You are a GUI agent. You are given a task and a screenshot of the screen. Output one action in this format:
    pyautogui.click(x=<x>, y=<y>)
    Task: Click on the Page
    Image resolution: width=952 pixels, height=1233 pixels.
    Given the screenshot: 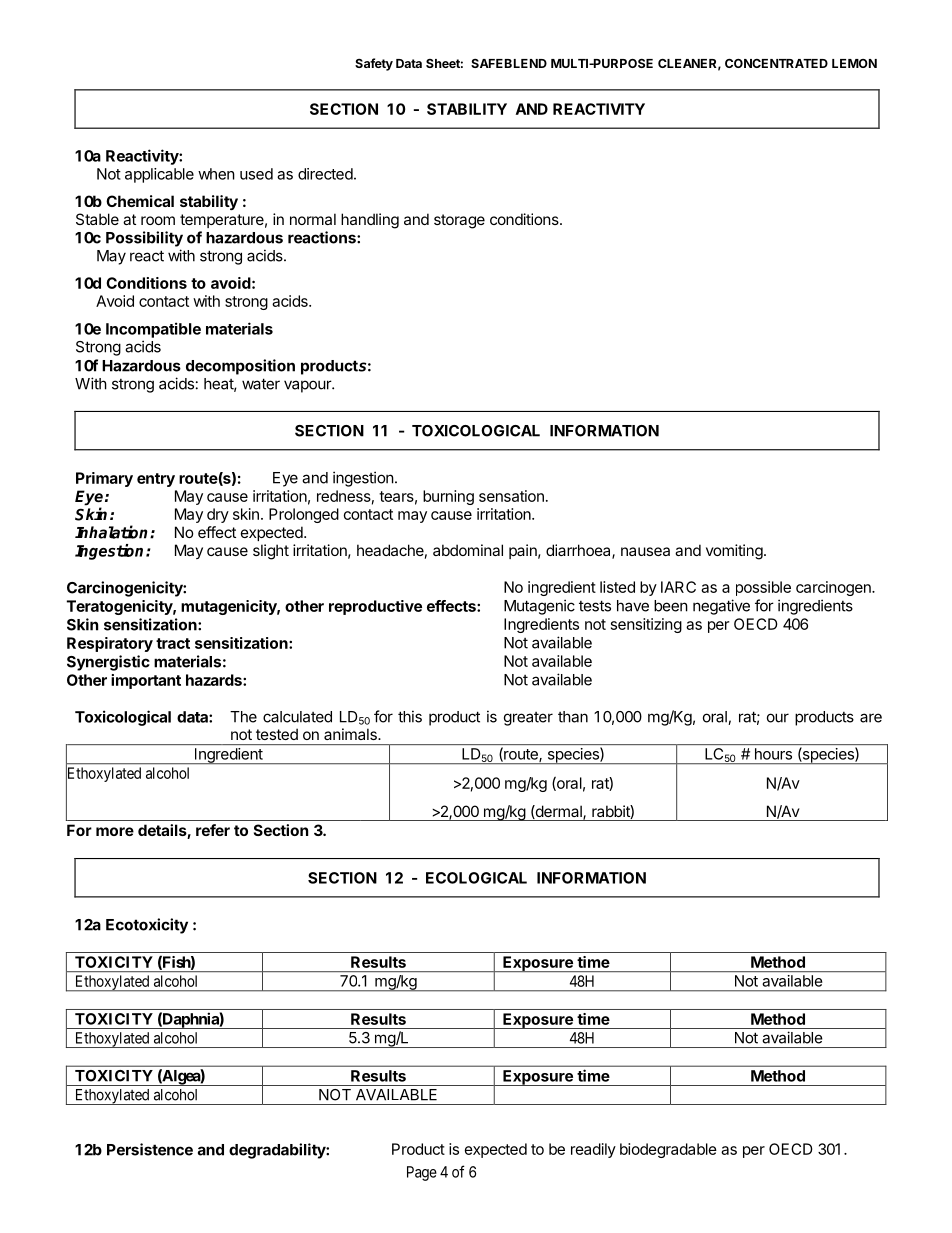 What is the action you would take?
    pyautogui.click(x=422, y=1173)
